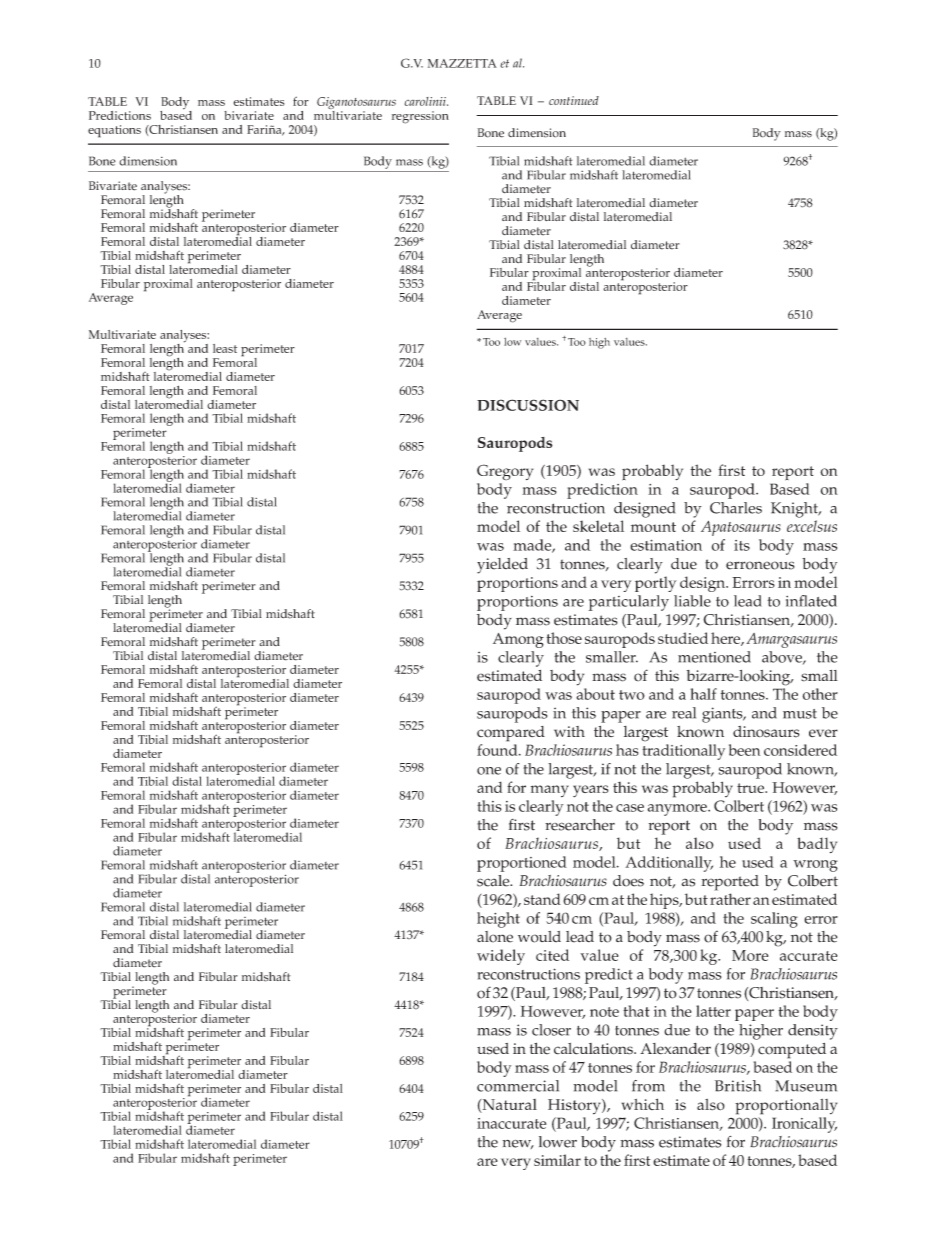  Describe the element at coordinates (420, 117) in the page. I see `regression` at that location.
